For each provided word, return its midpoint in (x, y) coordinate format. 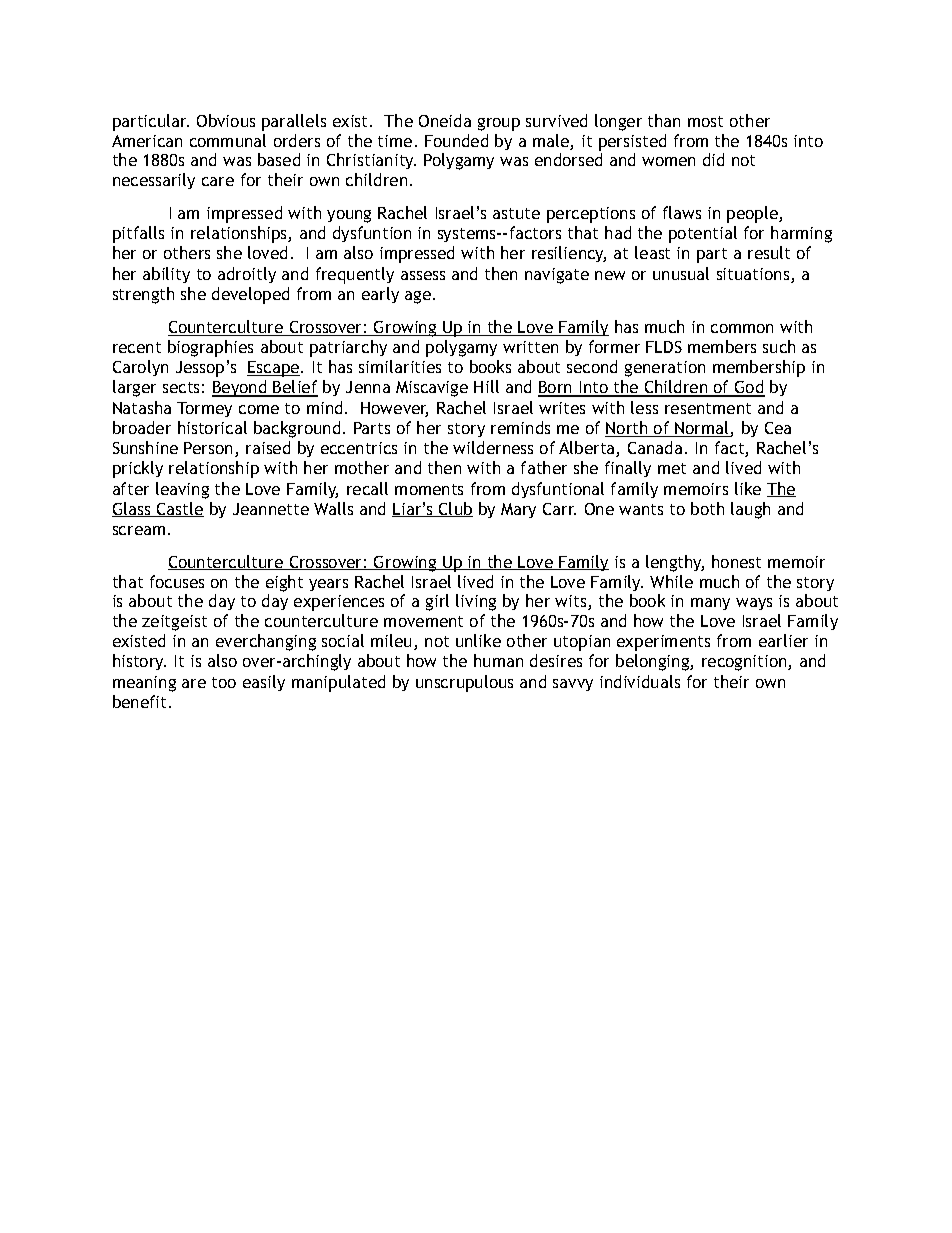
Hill (486, 386)
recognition (745, 663)
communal (228, 140)
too (224, 682)
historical (212, 427)
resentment (708, 408)
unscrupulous (464, 683)
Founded (456, 140)
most (705, 121)
